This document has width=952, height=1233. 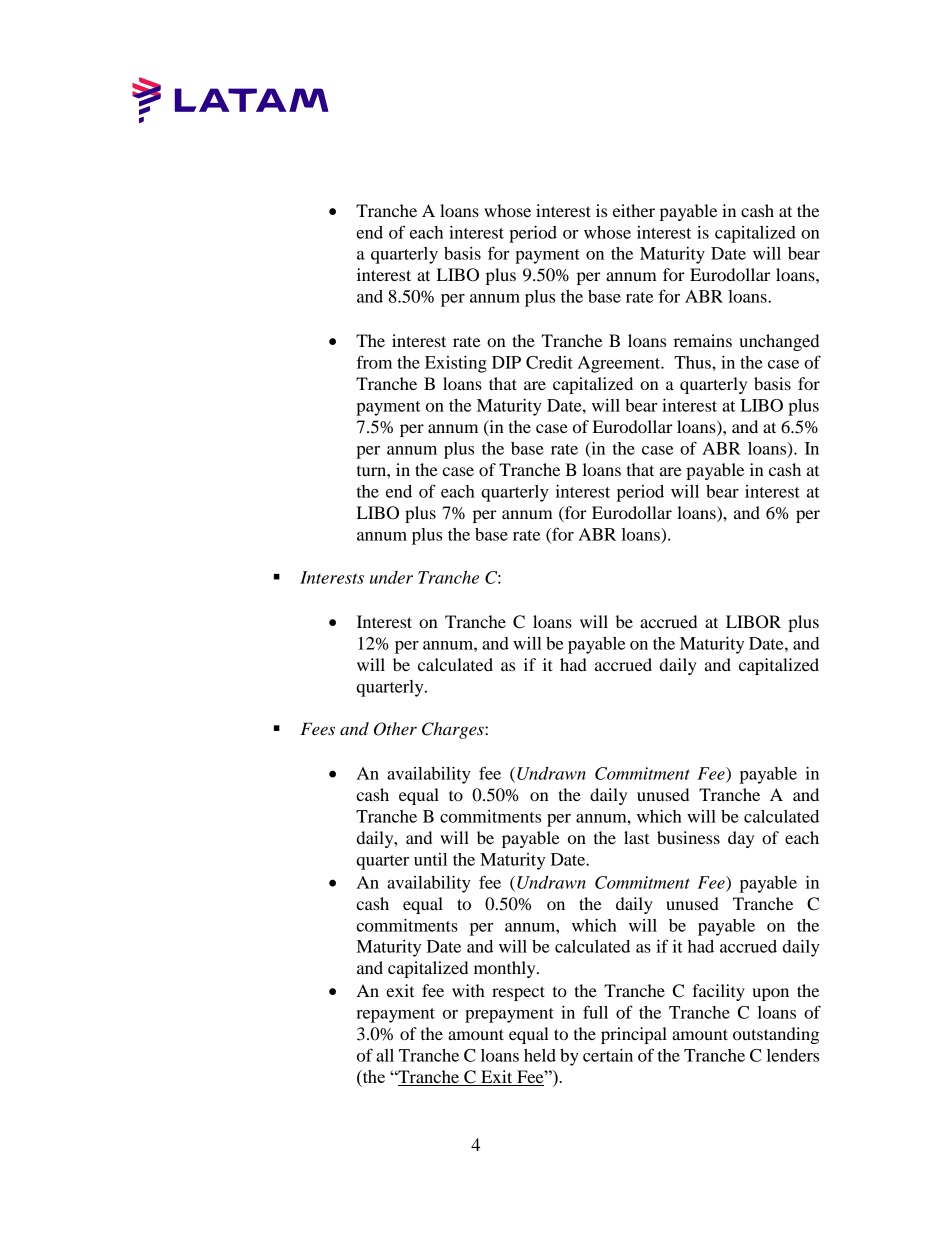 What do you see at coordinates (395, 729) in the document?
I see `Other` at bounding box center [395, 729].
